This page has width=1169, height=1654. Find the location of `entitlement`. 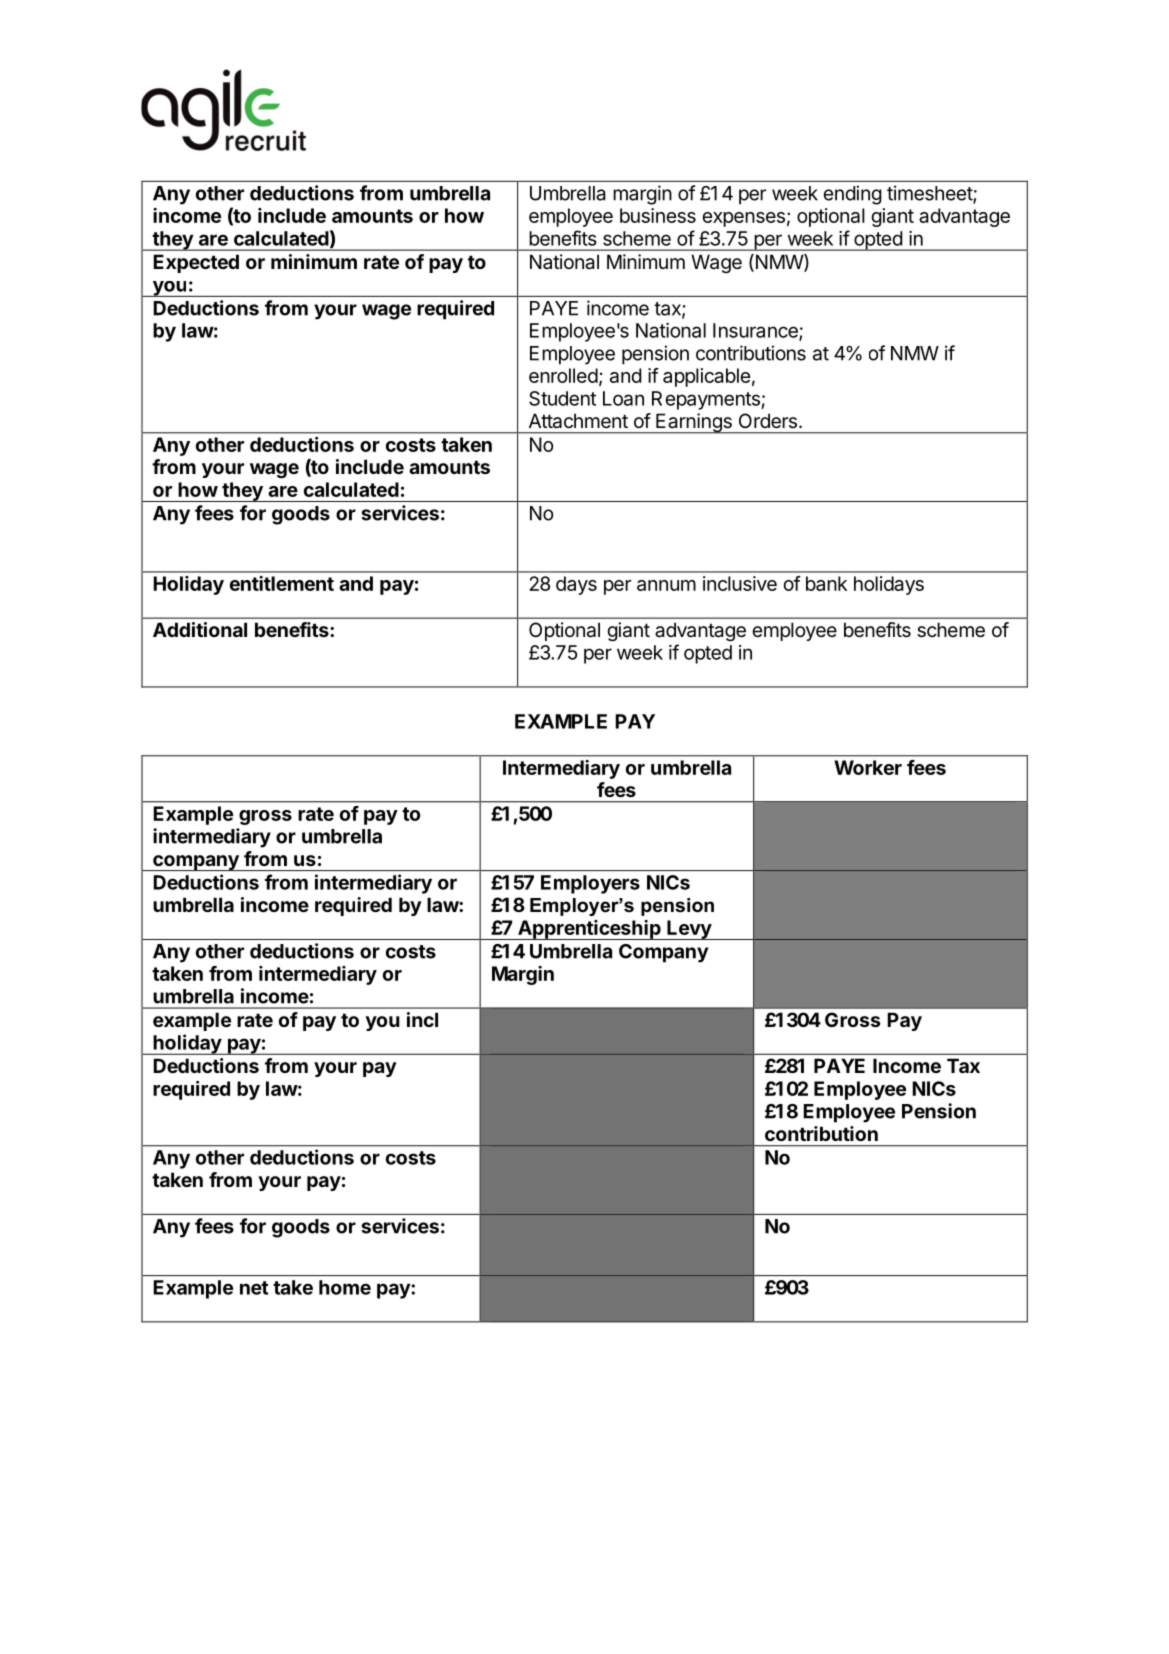

entitlement is located at coordinates (282, 583).
